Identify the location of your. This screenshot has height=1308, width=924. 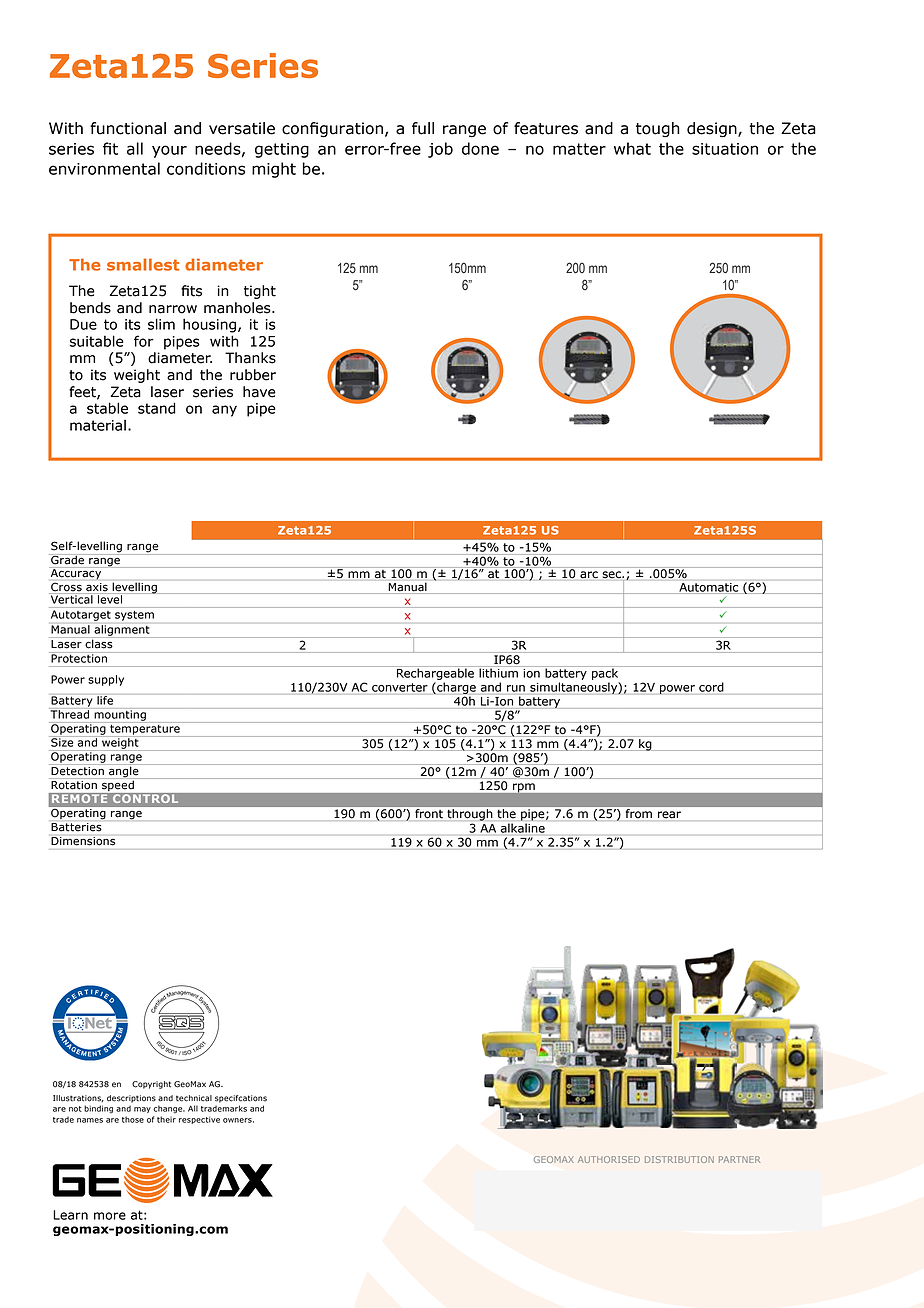
(169, 151).
